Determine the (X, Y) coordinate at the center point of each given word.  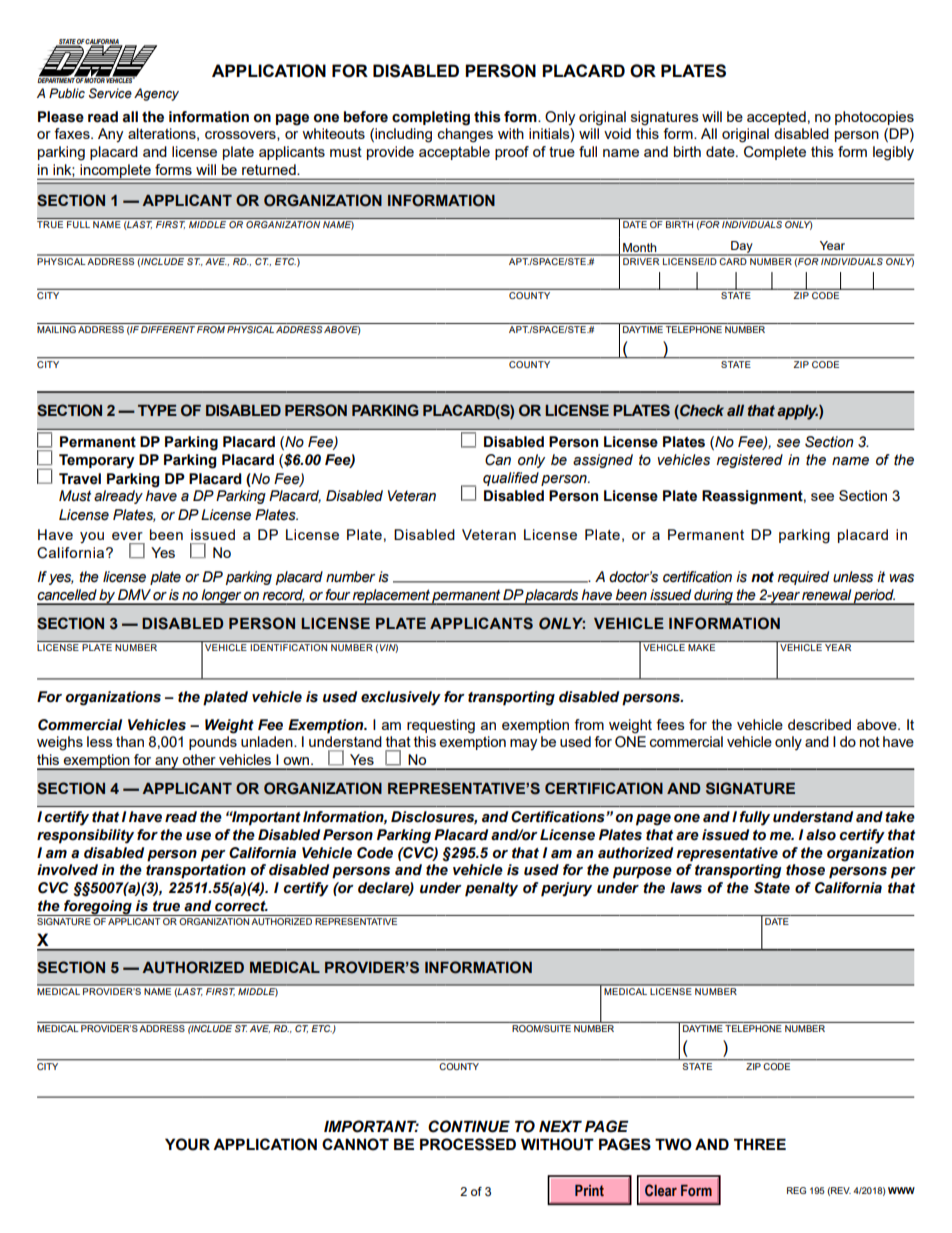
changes (465, 135)
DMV (134, 594)
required (803, 578)
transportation (196, 871)
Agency (156, 94)
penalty (491, 889)
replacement (391, 597)
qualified (511, 479)
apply (797, 412)
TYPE (157, 410)
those (805, 870)
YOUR (187, 1144)
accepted (776, 118)
